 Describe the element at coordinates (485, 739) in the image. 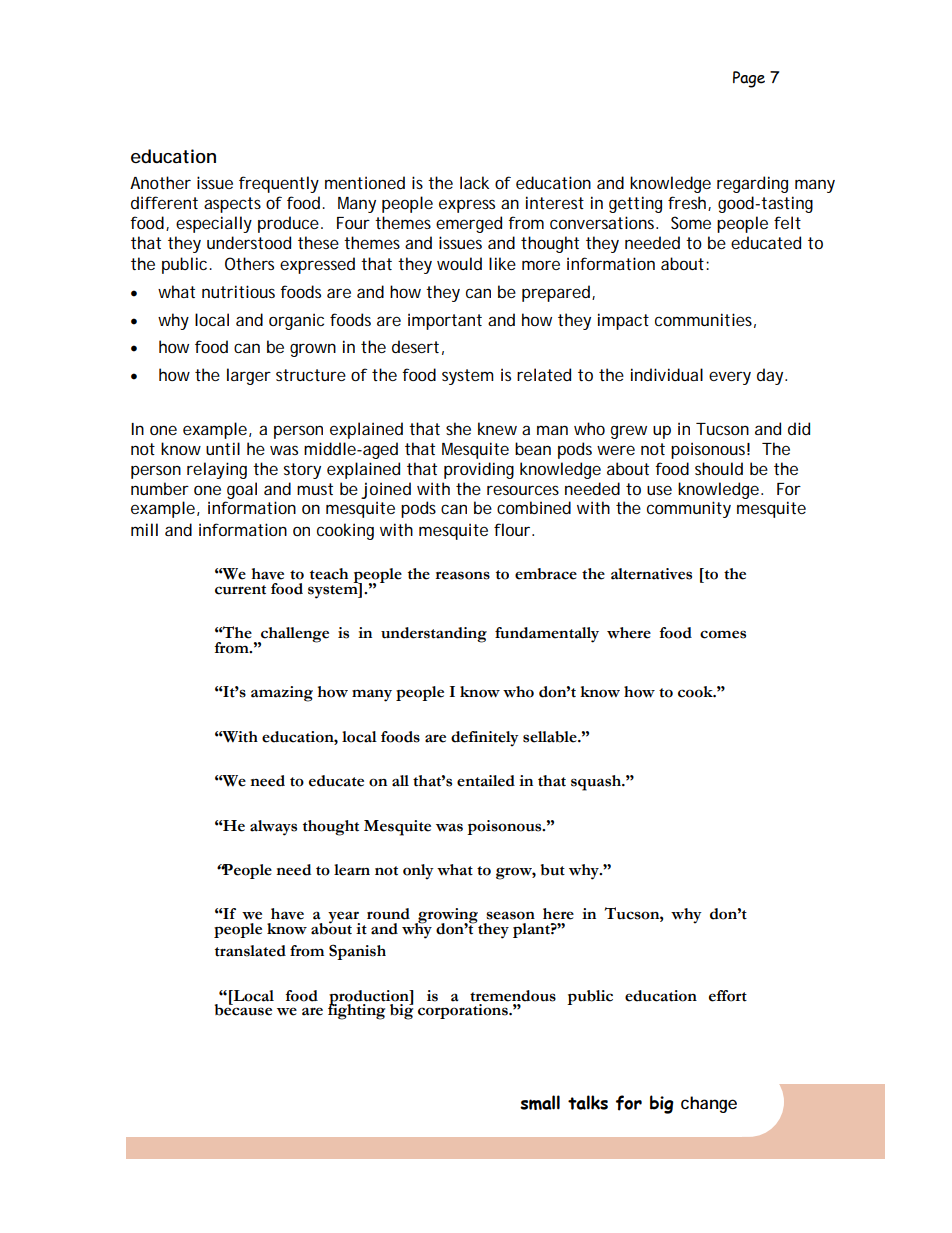

I see `definitely` at that location.
